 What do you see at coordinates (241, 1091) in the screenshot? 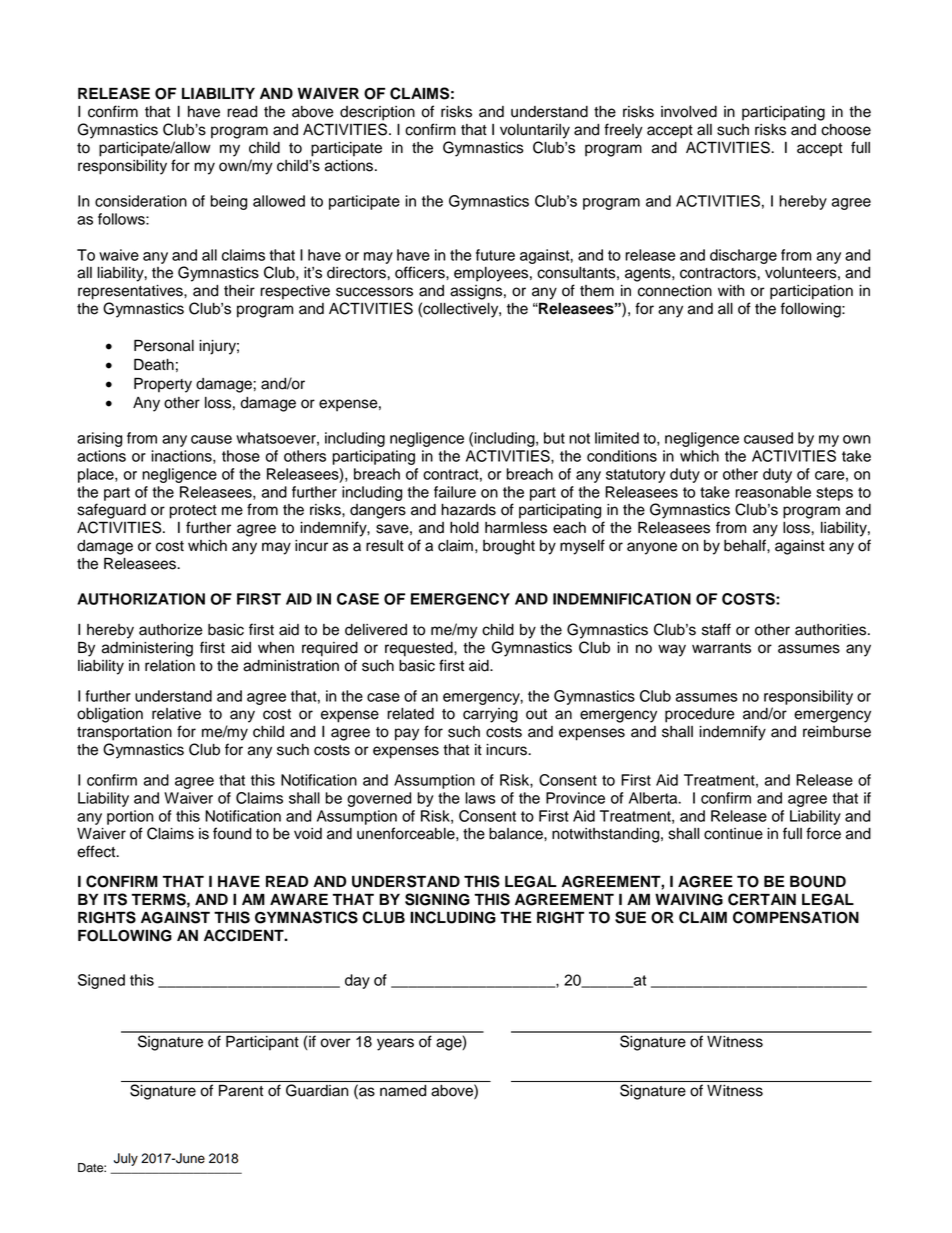
I see `Parent` at bounding box center [241, 1091].
